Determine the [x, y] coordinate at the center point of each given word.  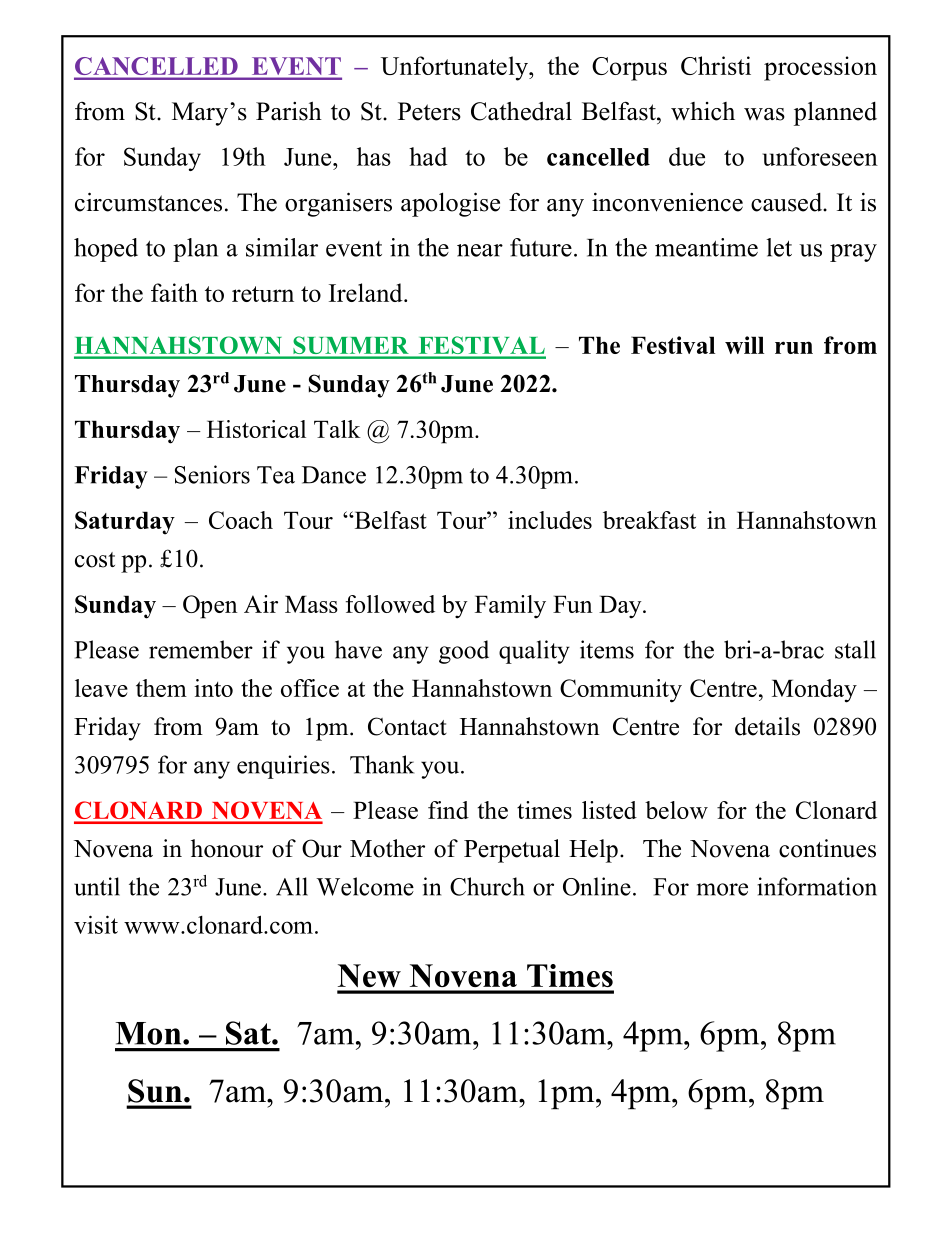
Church [487, 886]
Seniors [212, 474]
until [97, 886]
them [161, 688]
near [480, 250]
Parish [289, 111]
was [764, 114]
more [722, 889]
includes [550, 520]
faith [174, 292]
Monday [814, 691]
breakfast [649, 520]
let [779, 247]
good [464, 652]
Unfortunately [455, 68]
